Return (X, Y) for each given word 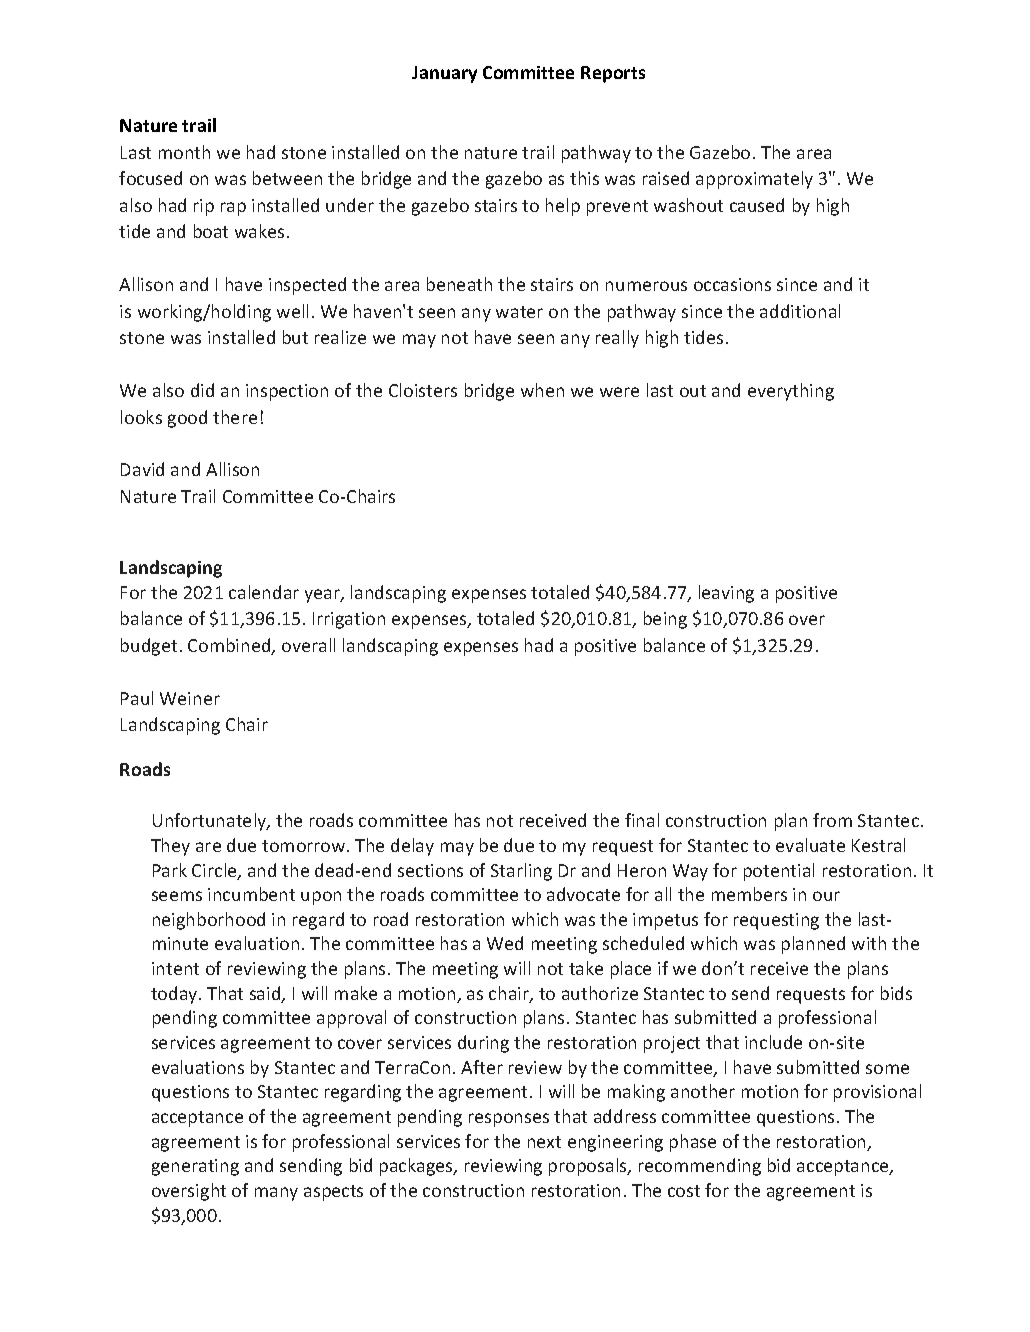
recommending (700, 1167)
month (184, 152)
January (444, 74)
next (544, 1142)
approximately (754, 180)
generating (195, 1167)
